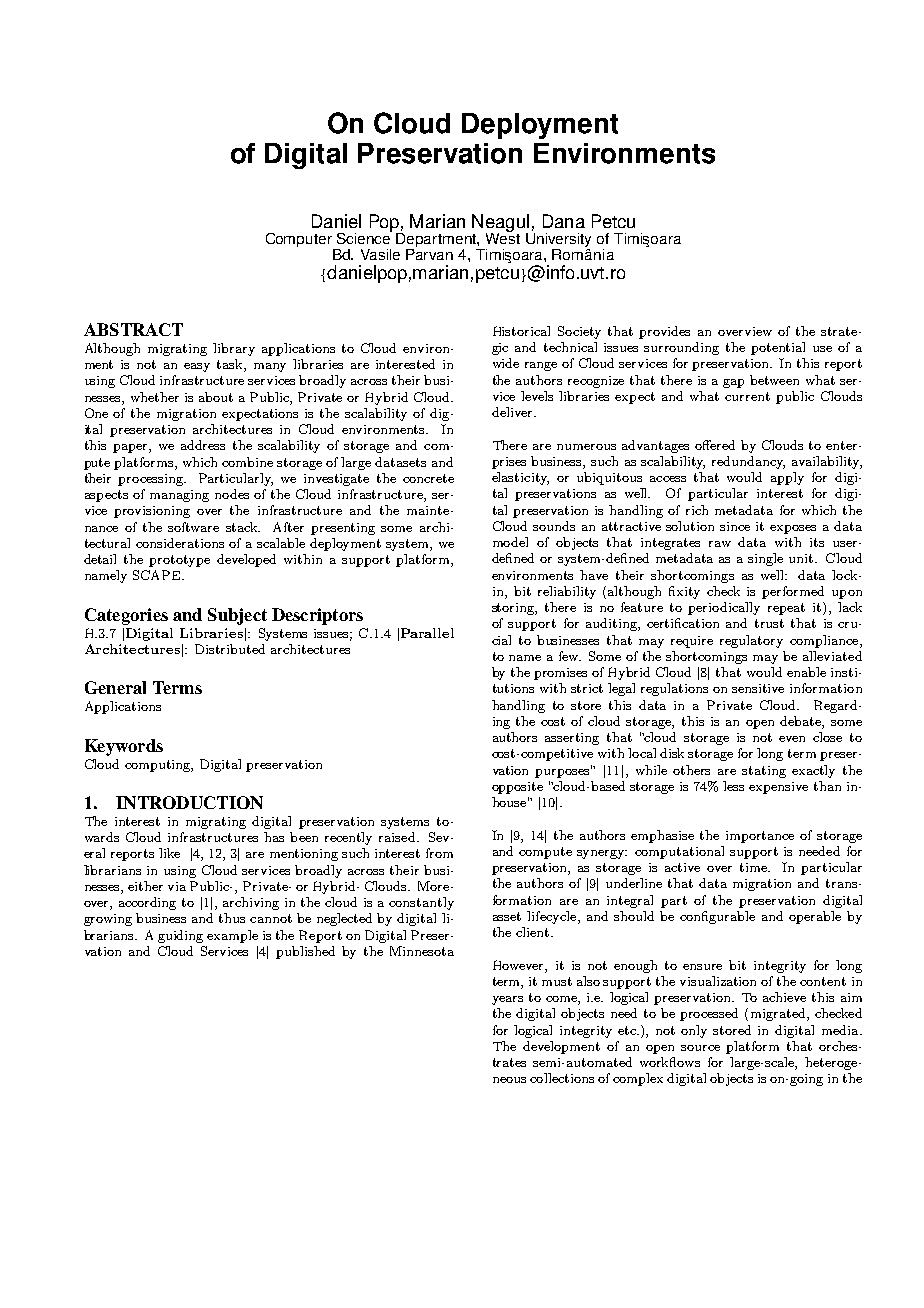  What do you see at coordinates (133, 329) in the page?
I see `ABSTRACT` at bounding box center [133, 329].
